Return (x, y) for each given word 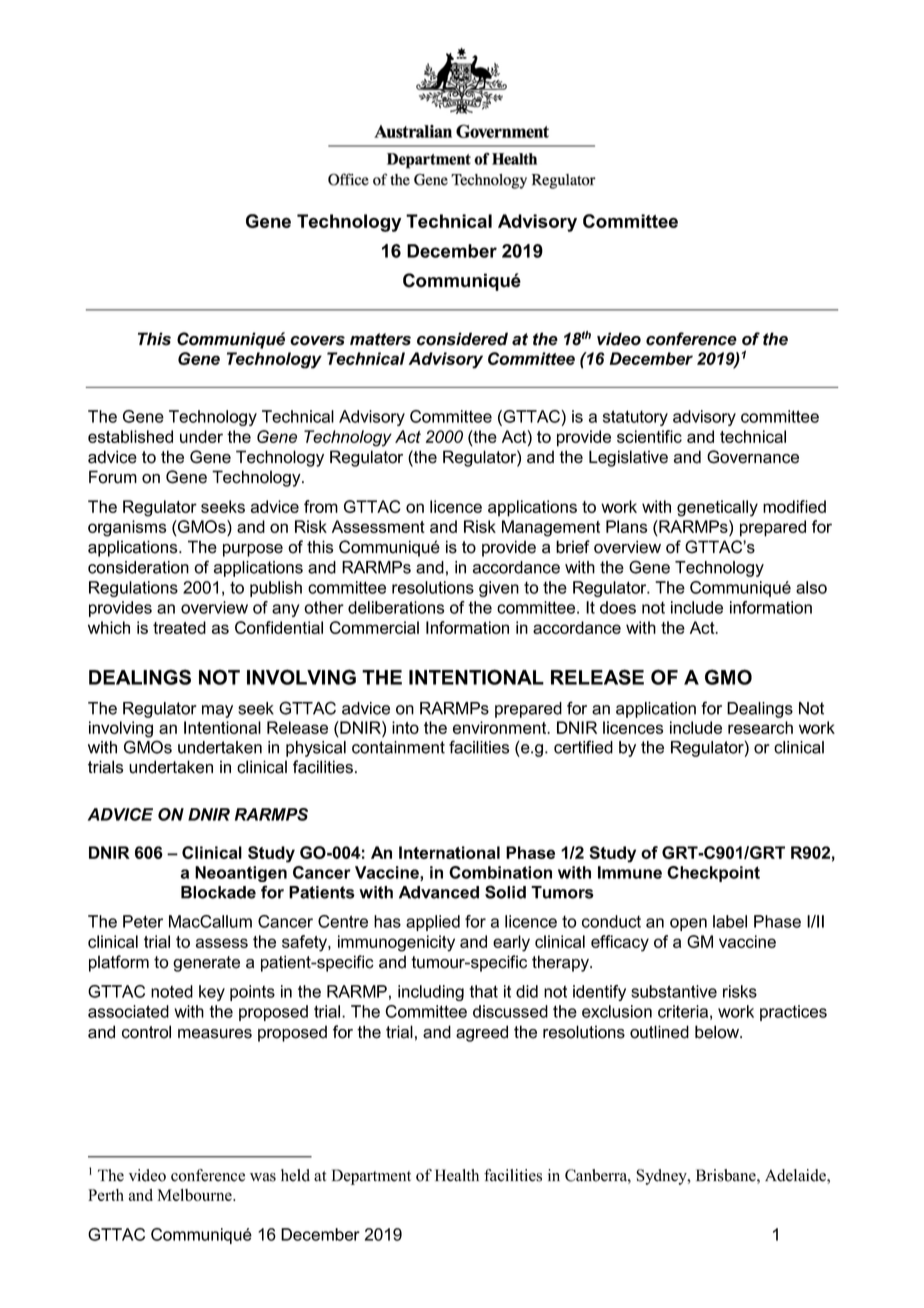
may (217, 711)
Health (457, 1175)
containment (398, 747)
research (760, 727)
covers (317, 341)
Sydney (662, 1177)
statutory (635, 418)
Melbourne (196, 1195)
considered (462, 339)
